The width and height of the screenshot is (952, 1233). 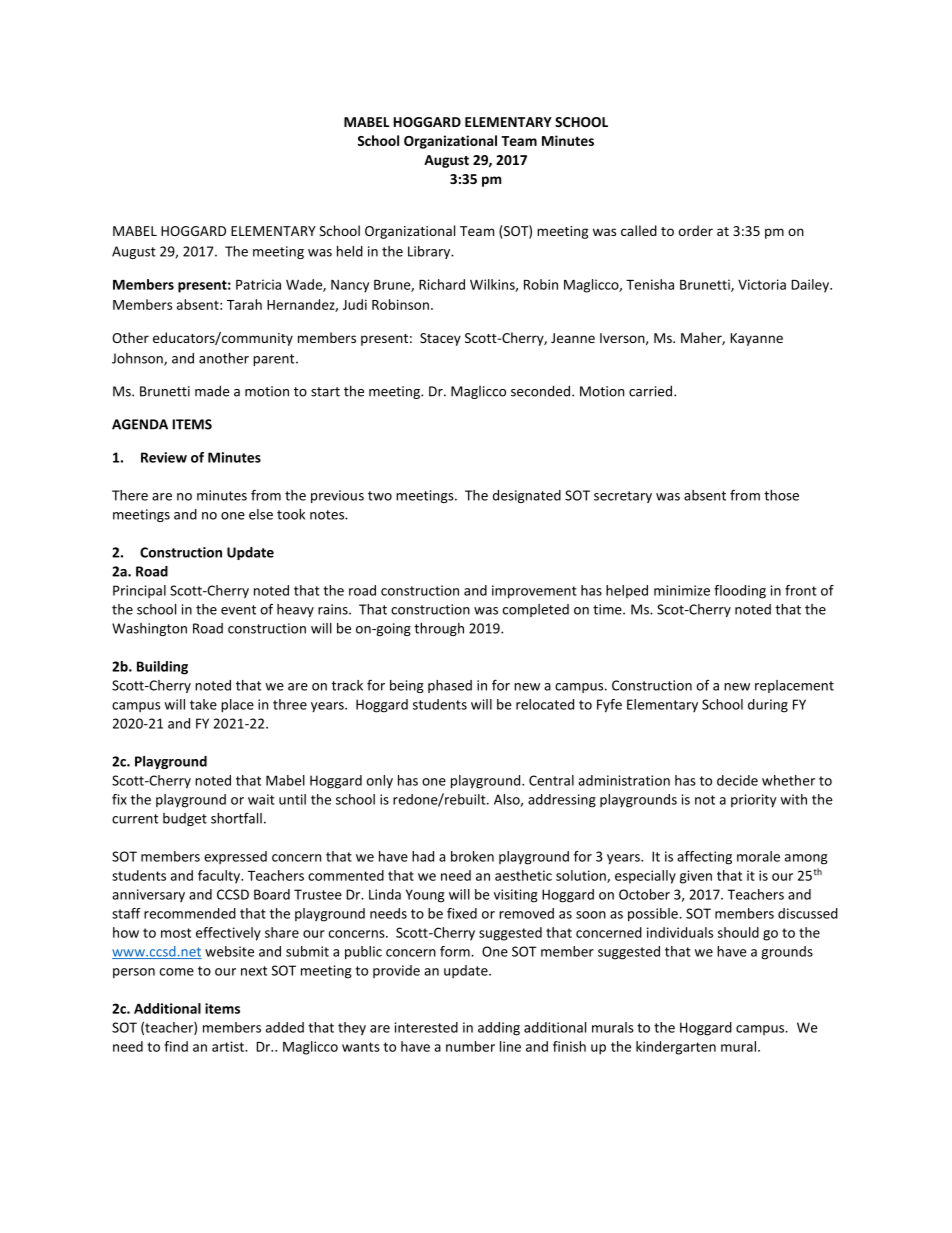 What do you see at coordinates (704, 858) in the screenshot?
I see `affecting` at bounding box center [704, 858].
